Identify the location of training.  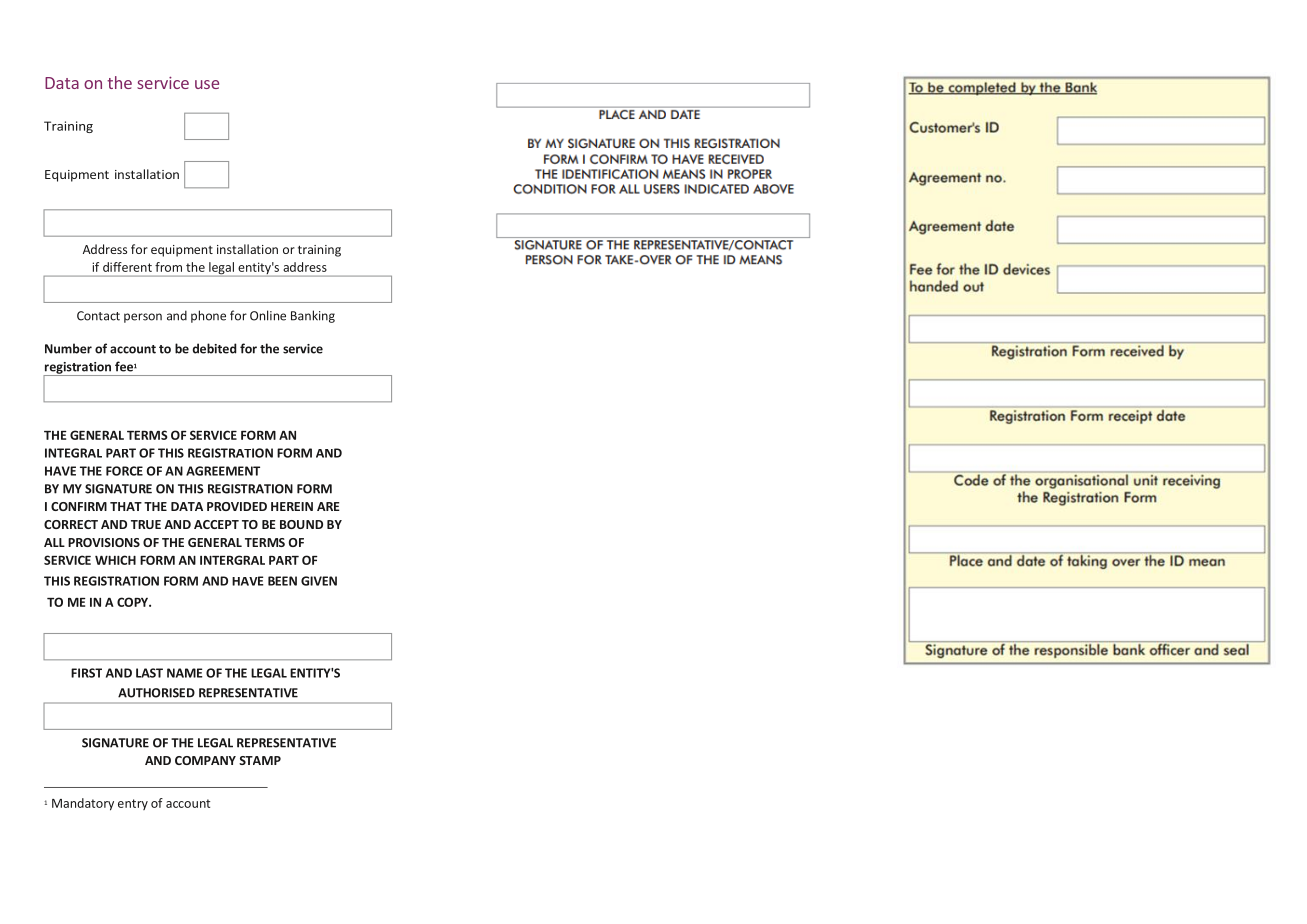
(319, 251).
